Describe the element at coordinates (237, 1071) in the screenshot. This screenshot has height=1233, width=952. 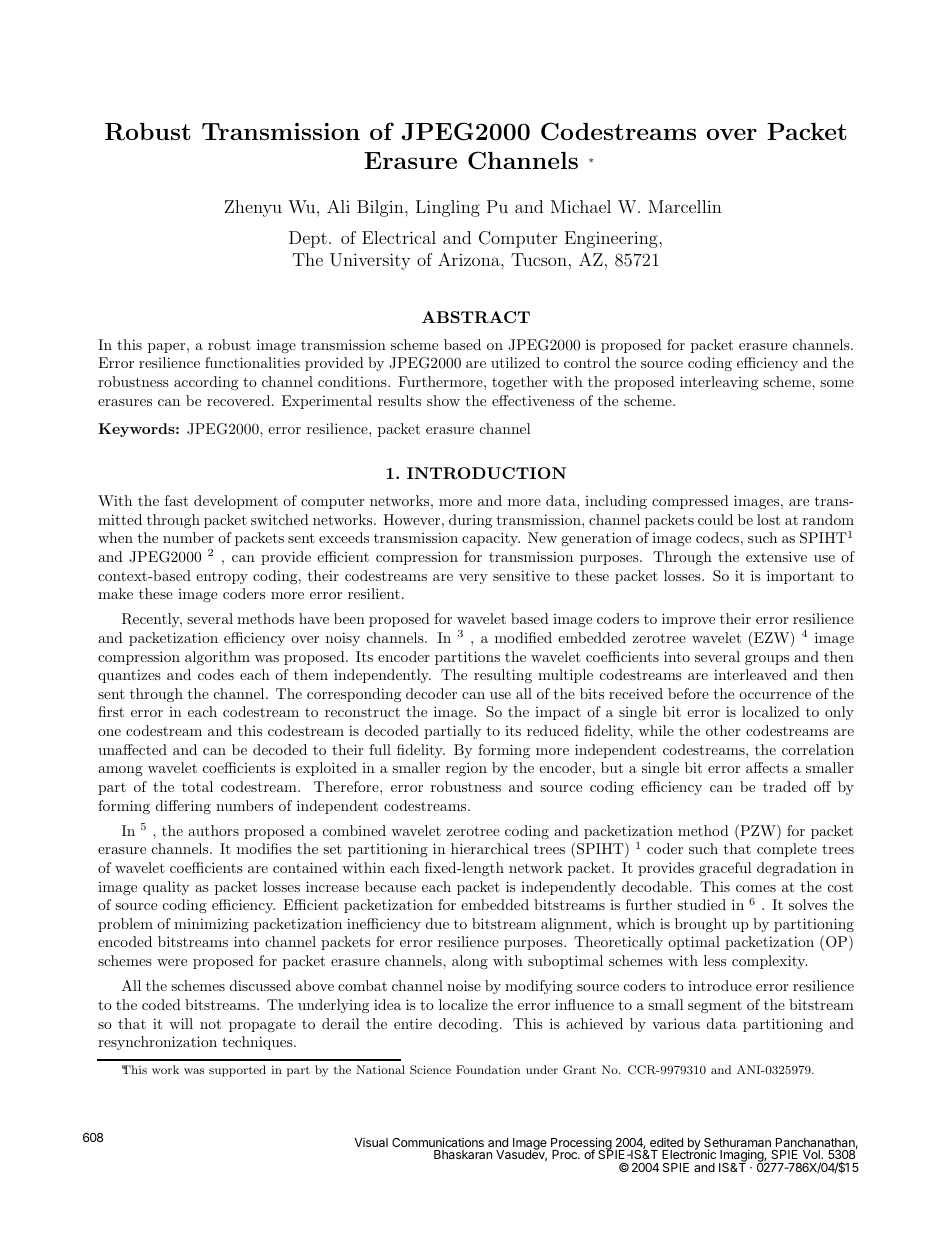
I see `supported` at that location.
